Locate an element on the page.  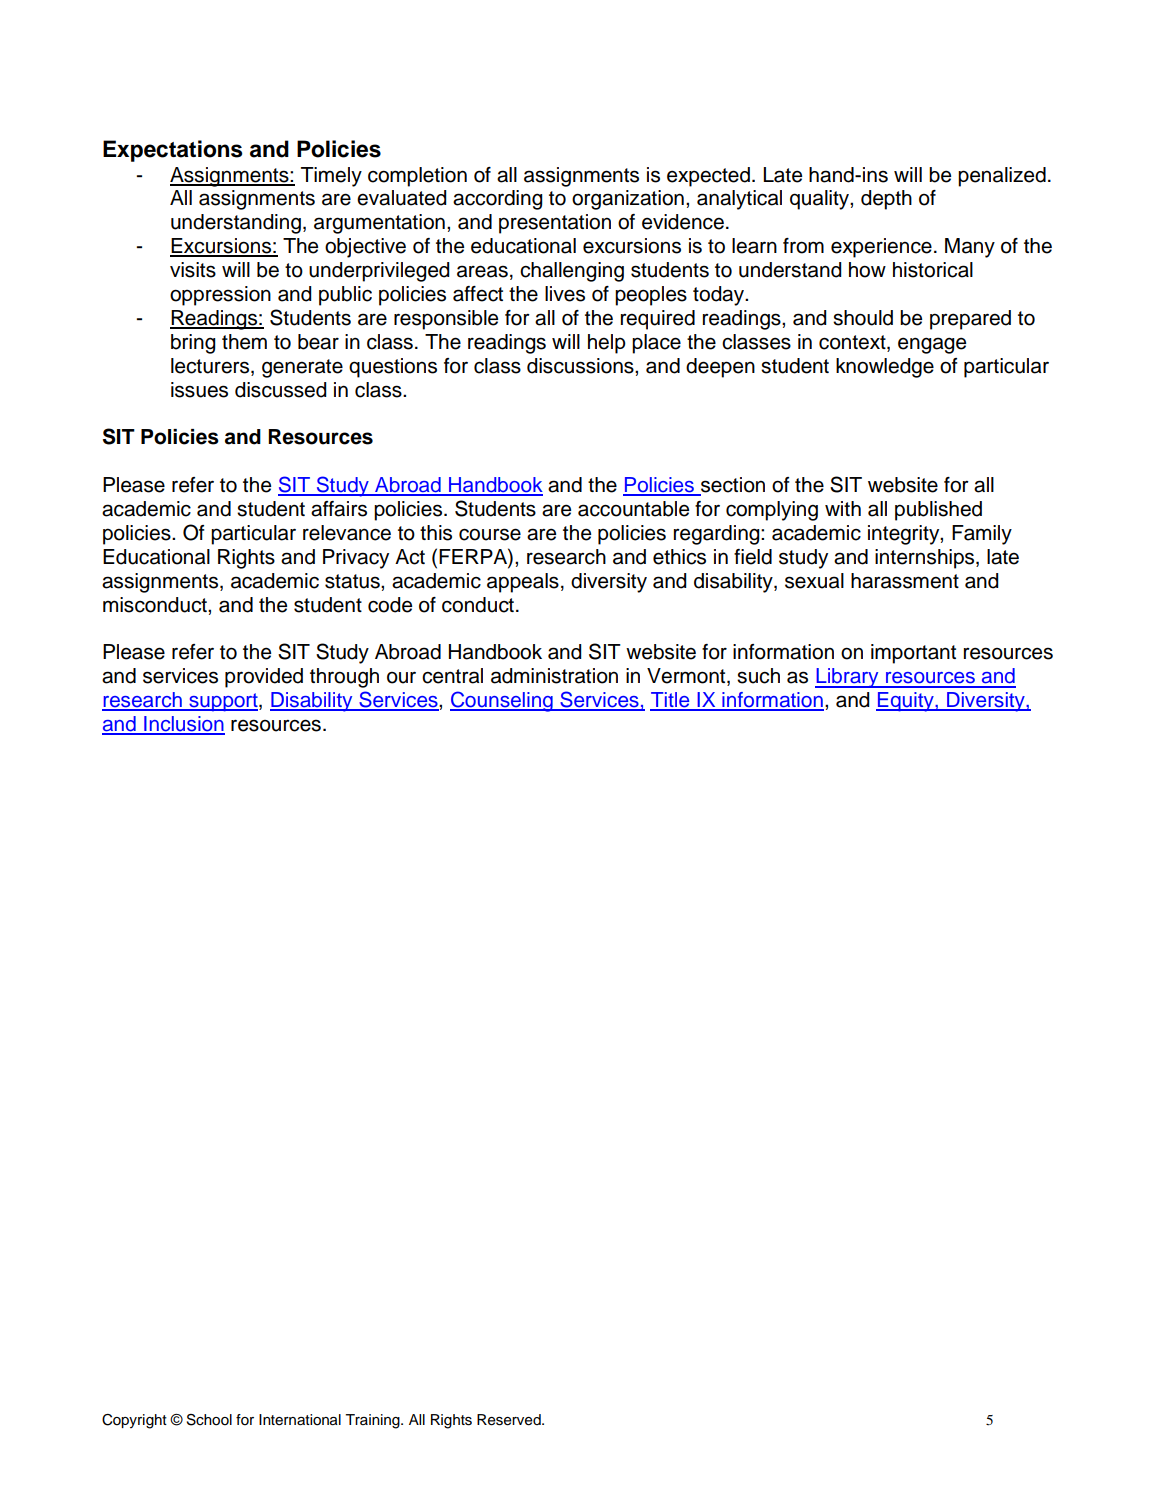
presentation is located at coordinates (555, 224).
